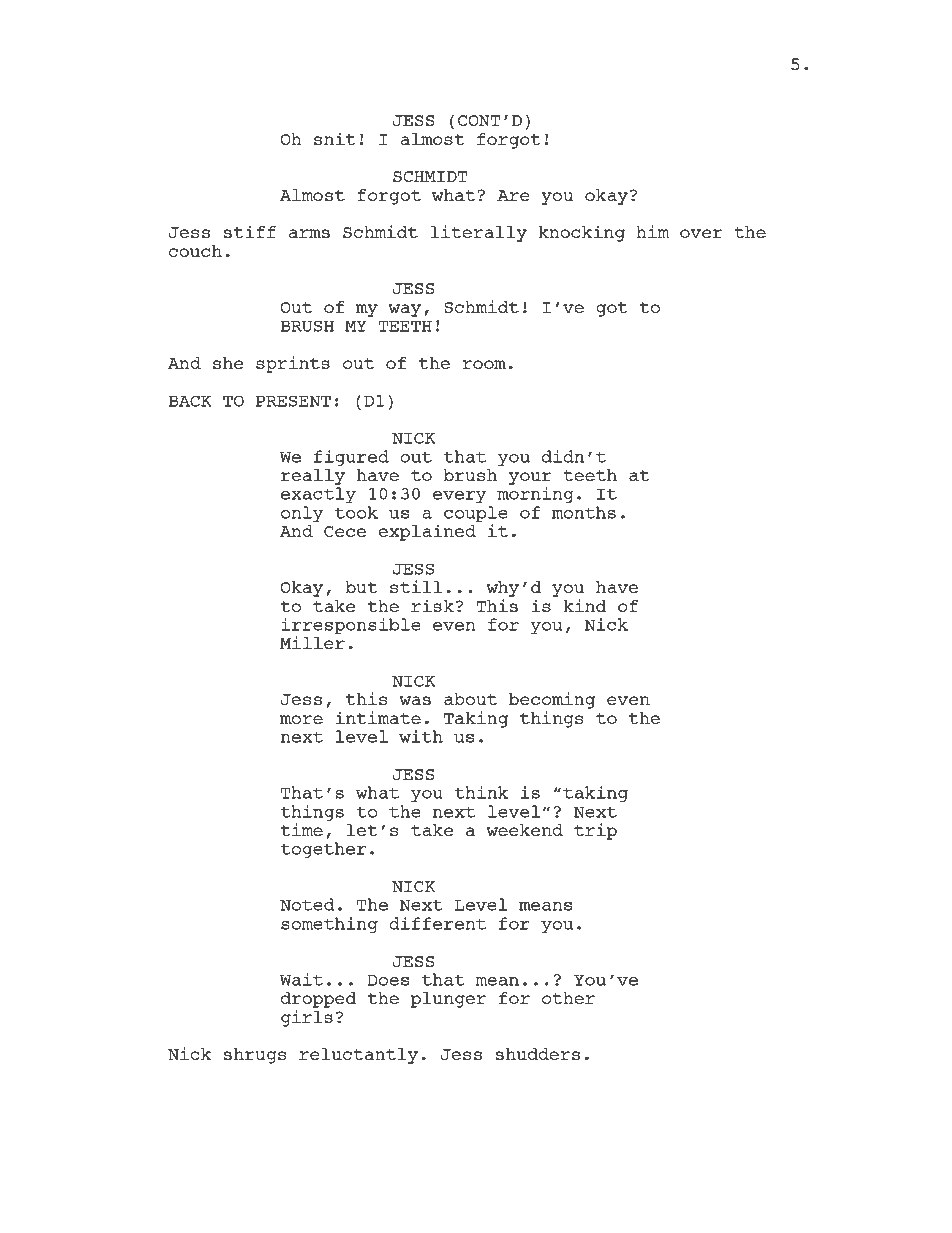  I want to click on stiff, so click(250, 231).
